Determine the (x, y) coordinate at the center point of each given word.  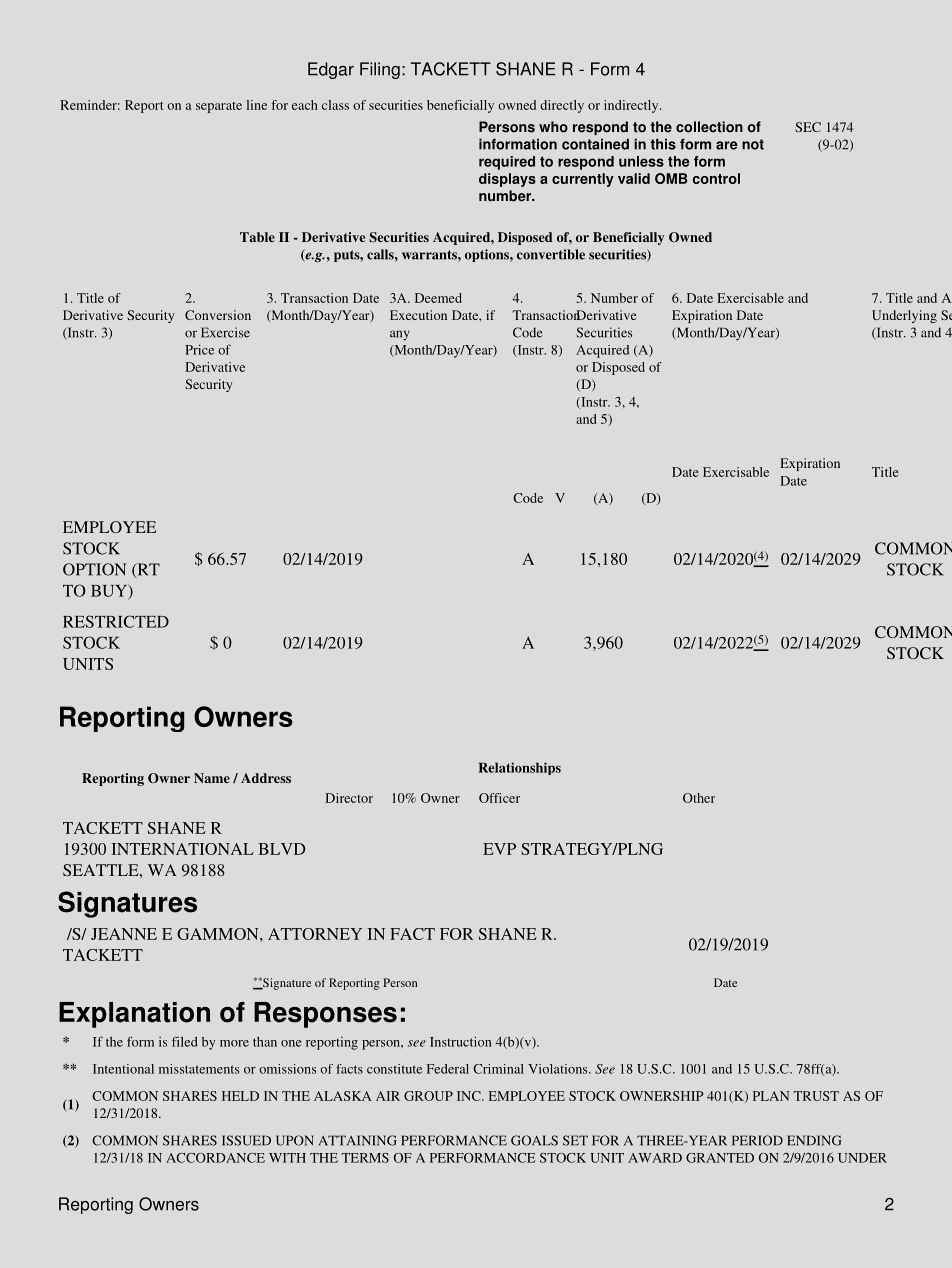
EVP (499, 849)
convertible (551, 254)
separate (219, 107)
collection (709, 127)
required (507, 163)
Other (699, 798)
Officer (499, 798)
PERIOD (757, 1140)
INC (470, 1096)
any (400, 335)
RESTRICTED (116, 621)
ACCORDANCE (215, 1158)
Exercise (225, 332)
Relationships (519, 768)
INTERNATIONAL (182, 849)
